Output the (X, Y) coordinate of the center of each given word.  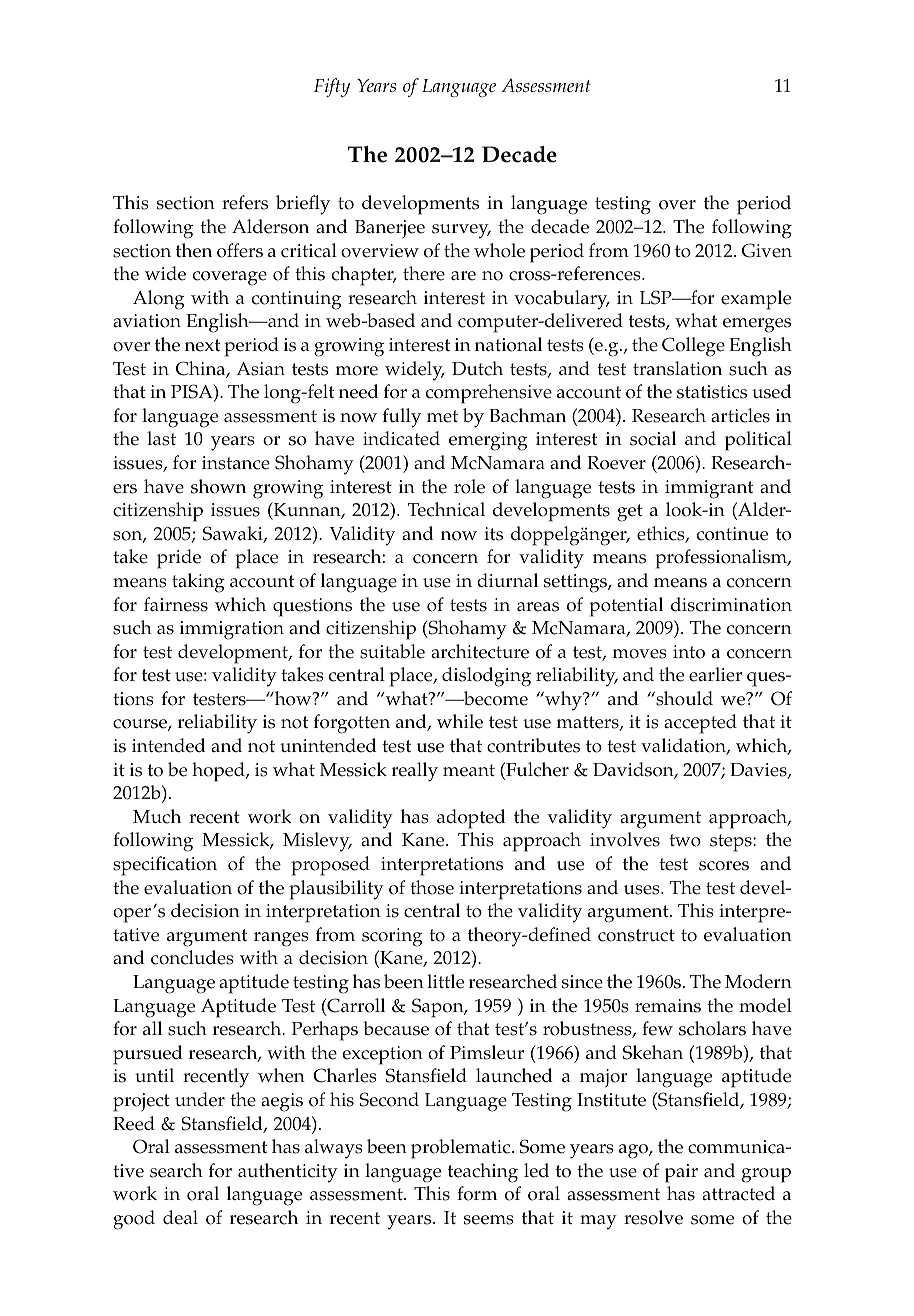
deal (180, 1217)
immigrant (709, 489)
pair (681, 1173)
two (685, 840)
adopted (471, 819)
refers (245, 202)
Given (767, 250)
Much (157, 816)
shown (218, 486)
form (477, 1193)
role (469, 486)
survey (461, 231)
